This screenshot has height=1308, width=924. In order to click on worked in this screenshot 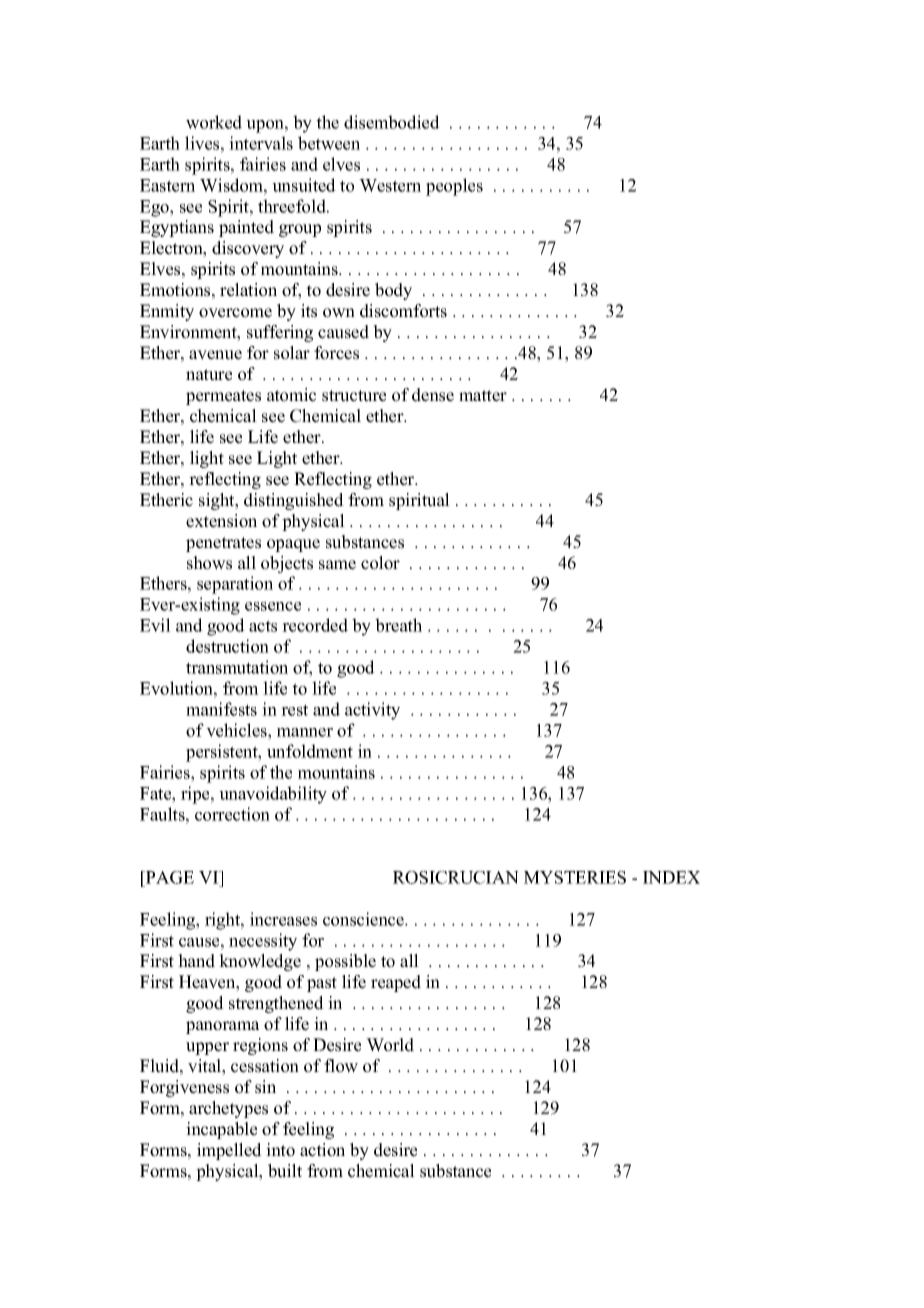, I will do `click(214, 122)`.
